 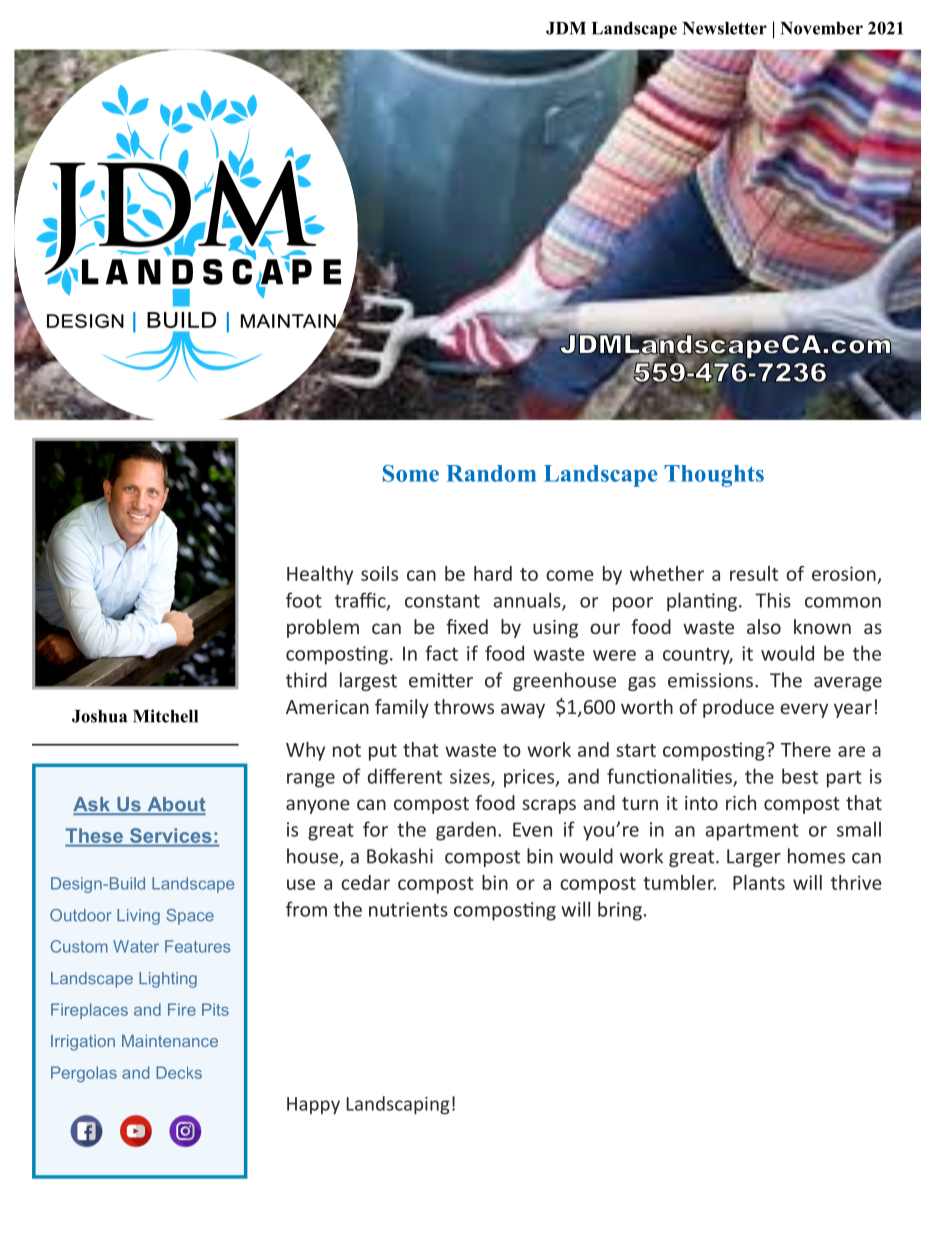 What do you see at coordinates (491, 473) in the page?
I see `Random` at bounding box center [491, 473].
